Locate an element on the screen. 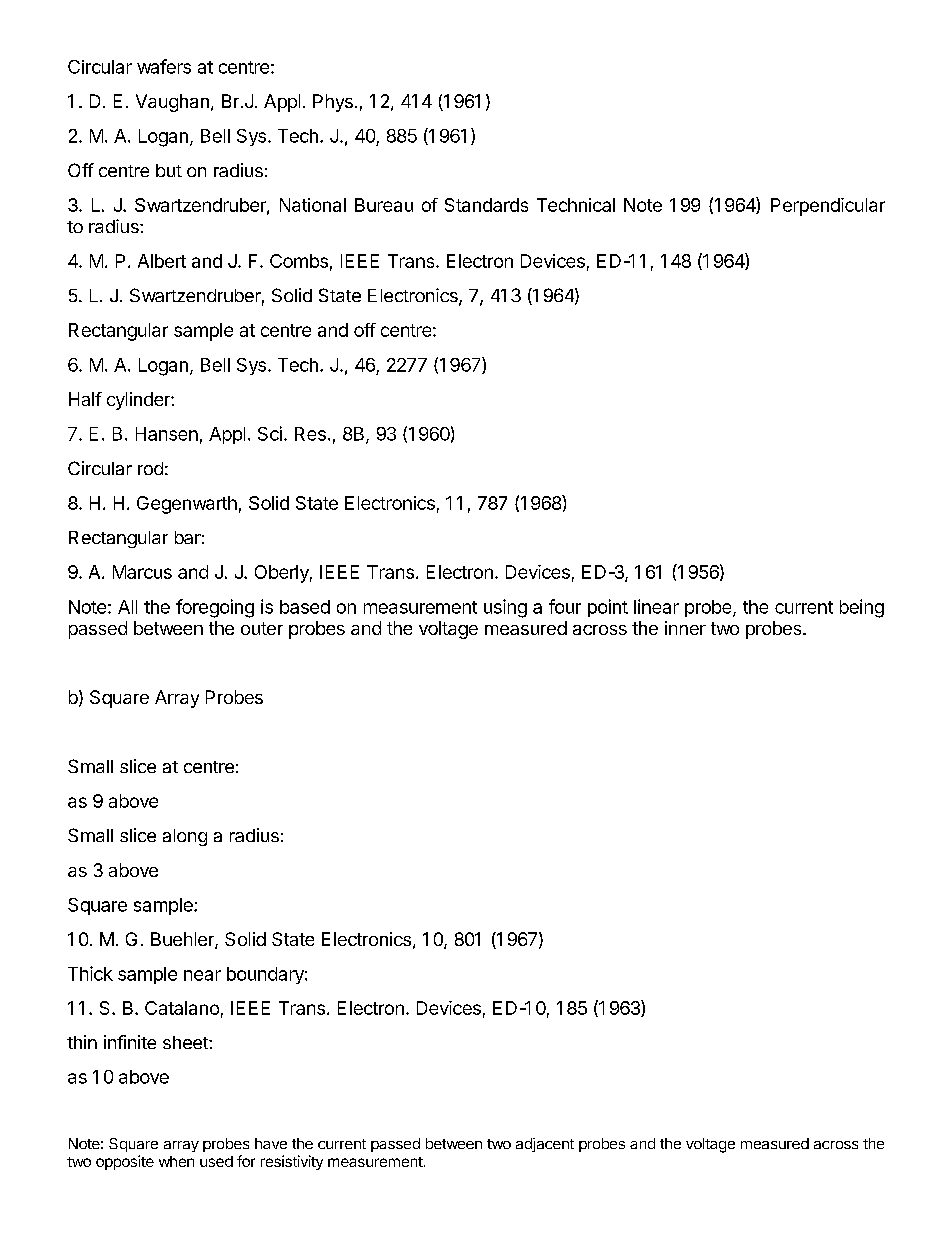  four is located at coordinates (565, 606).
